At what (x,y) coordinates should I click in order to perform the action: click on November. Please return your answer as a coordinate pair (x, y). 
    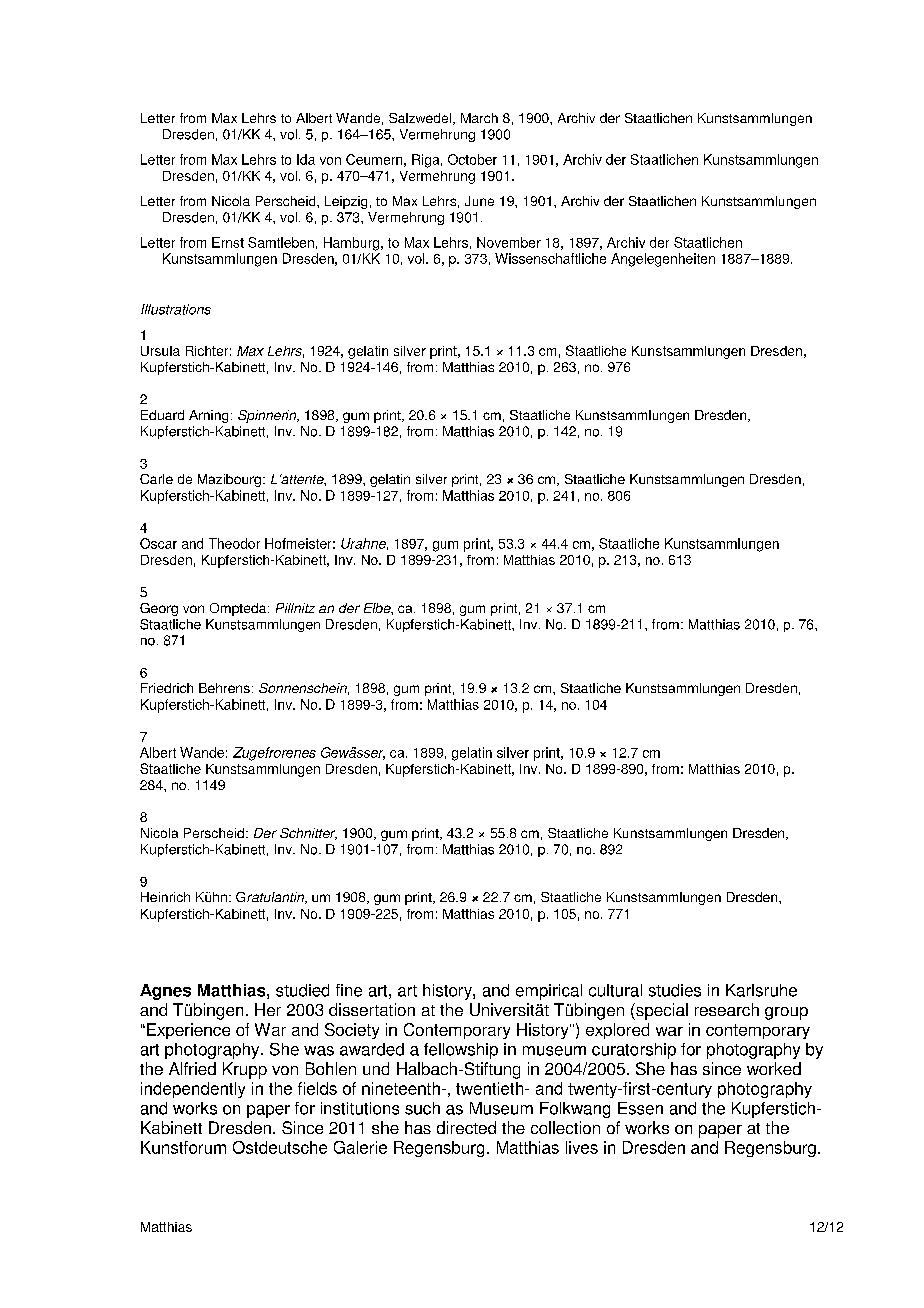
    Looking at the image, I should click on (509, 242).
